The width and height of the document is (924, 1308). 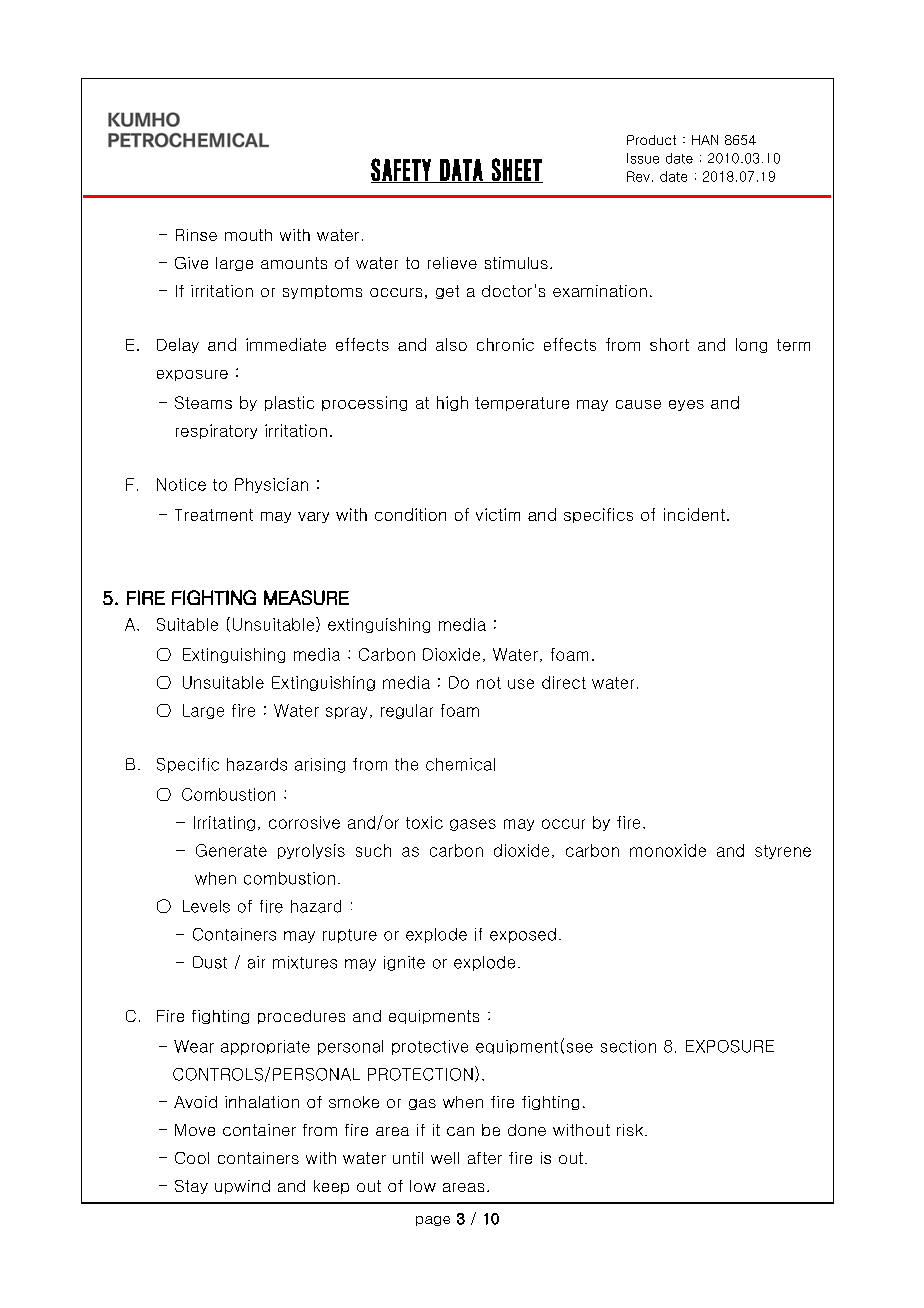 I want to click on mouth, so click(x=248, y=235).
